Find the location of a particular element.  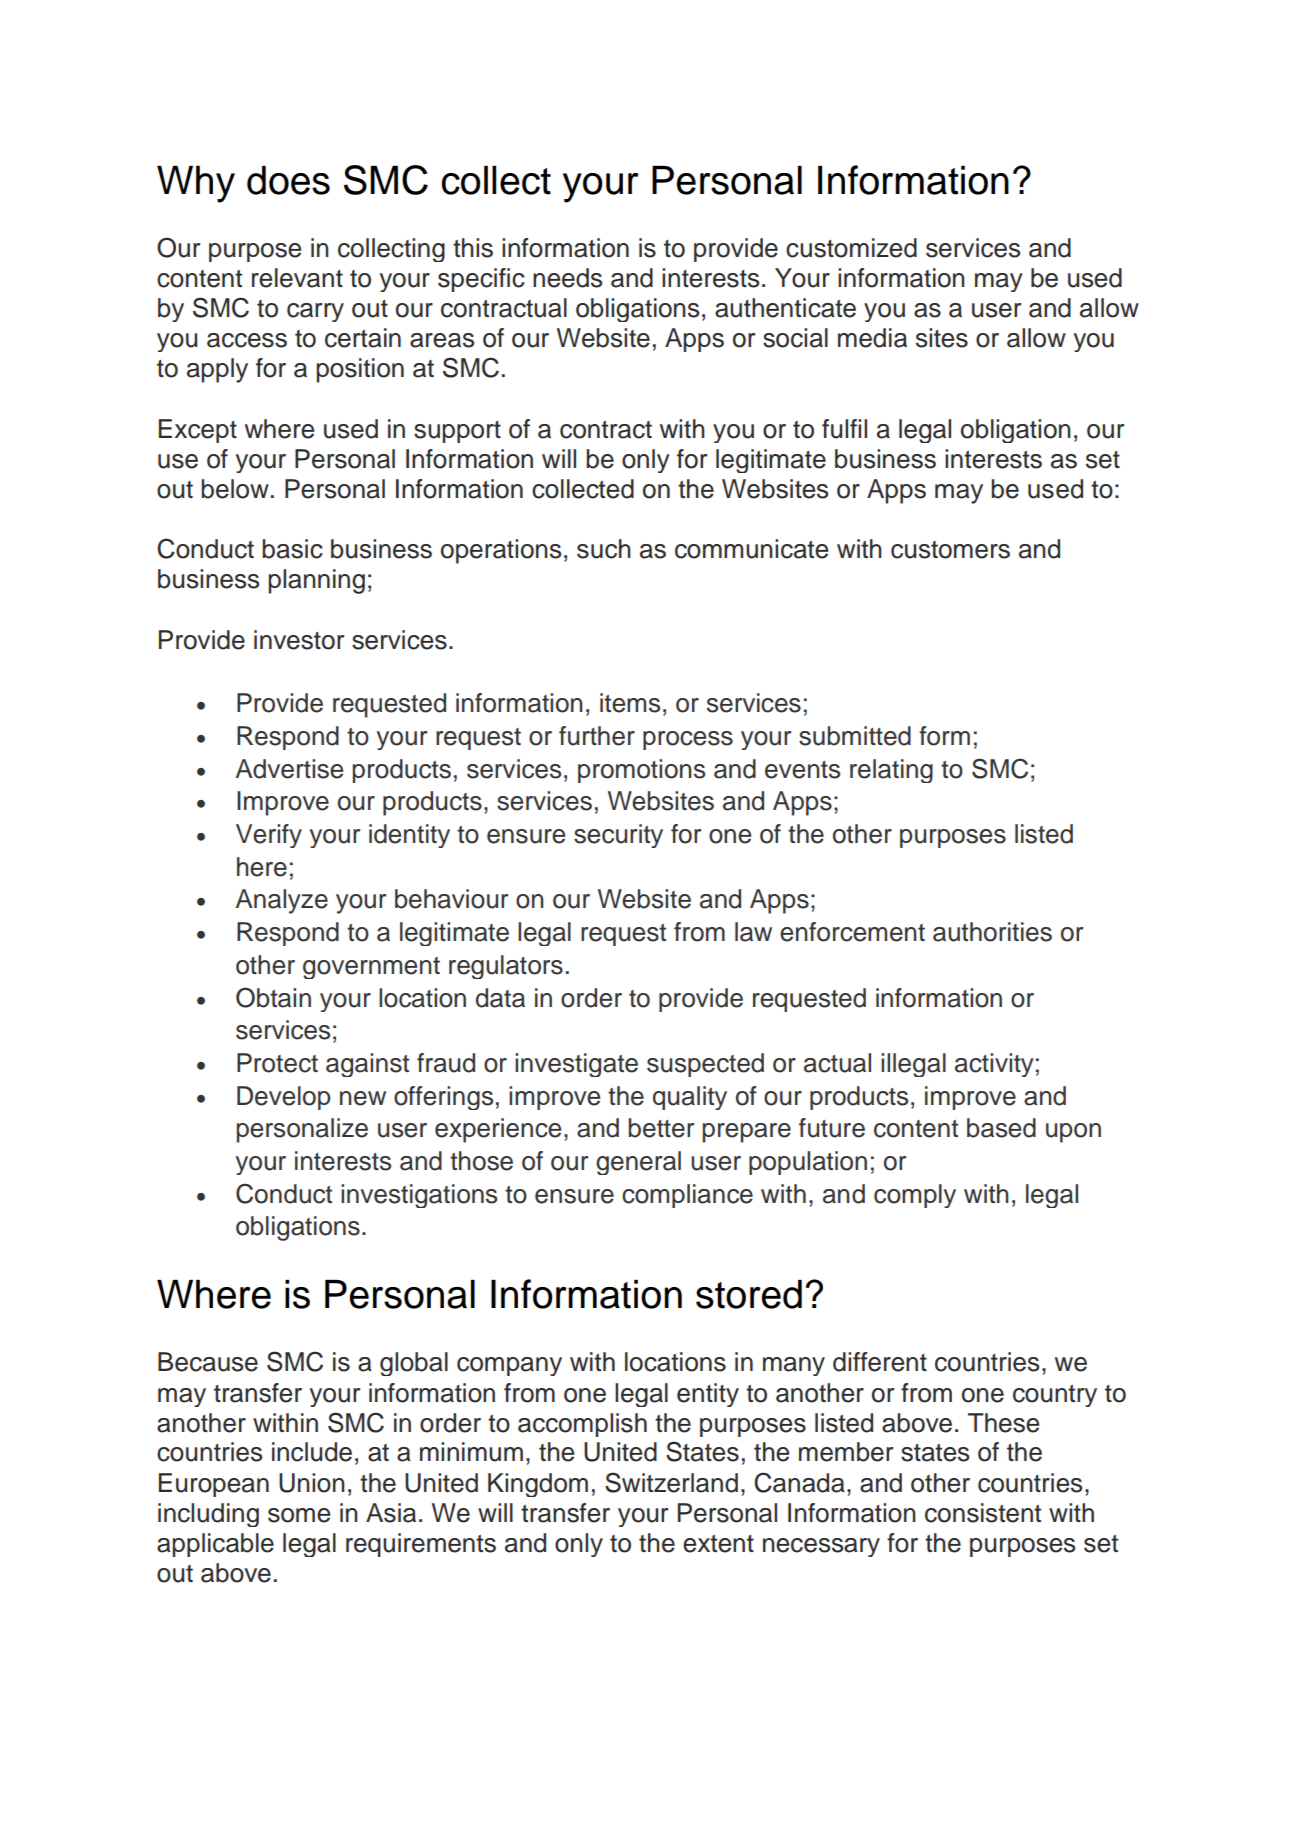

items is located at coordinates (630, 703).
